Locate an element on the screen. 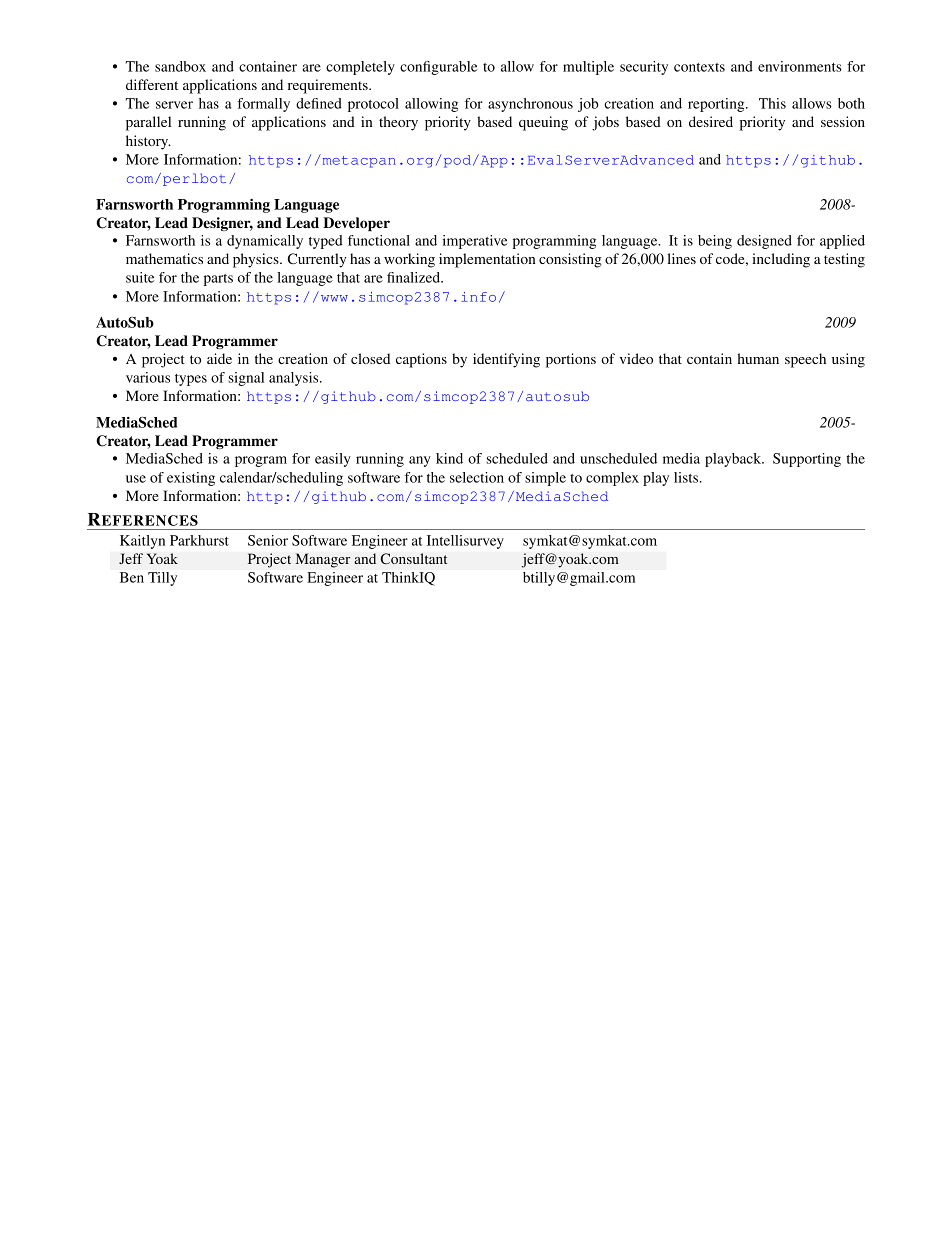 Image resolution: width=952 pixels, height=1233 pixels. configurable is located at coordinates (439, 68).
